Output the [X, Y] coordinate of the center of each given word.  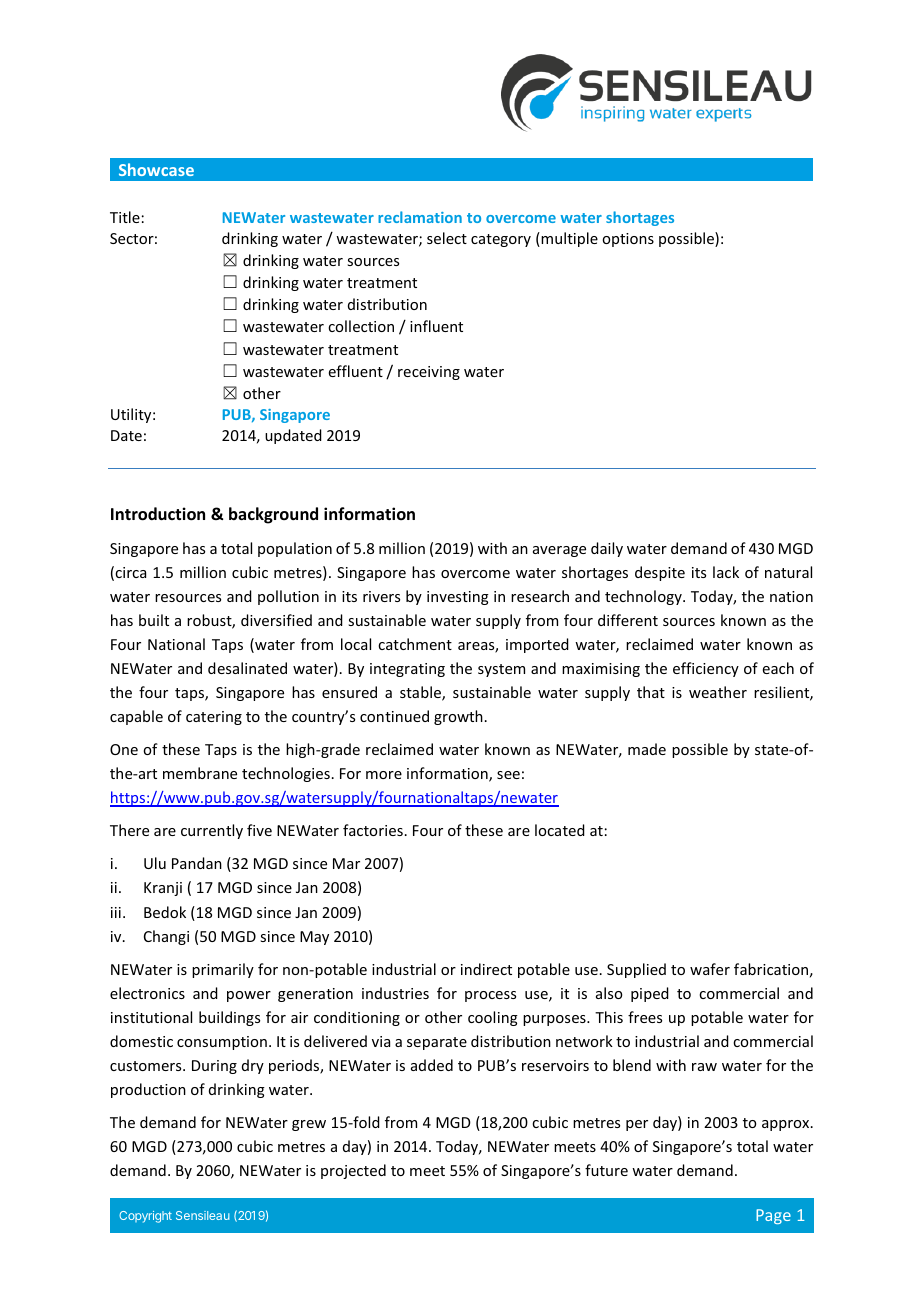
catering [214, 718]
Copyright [145, 1217]
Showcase [156, 169]
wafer [710, 969]
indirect [486, 969]
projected [353, 1171]
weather [718, 692]
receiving [429, 373]
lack [726, 572]
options [628, 240]
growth [458, 717]
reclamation [420, 217]
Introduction [158, 514]
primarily [223, 970]
